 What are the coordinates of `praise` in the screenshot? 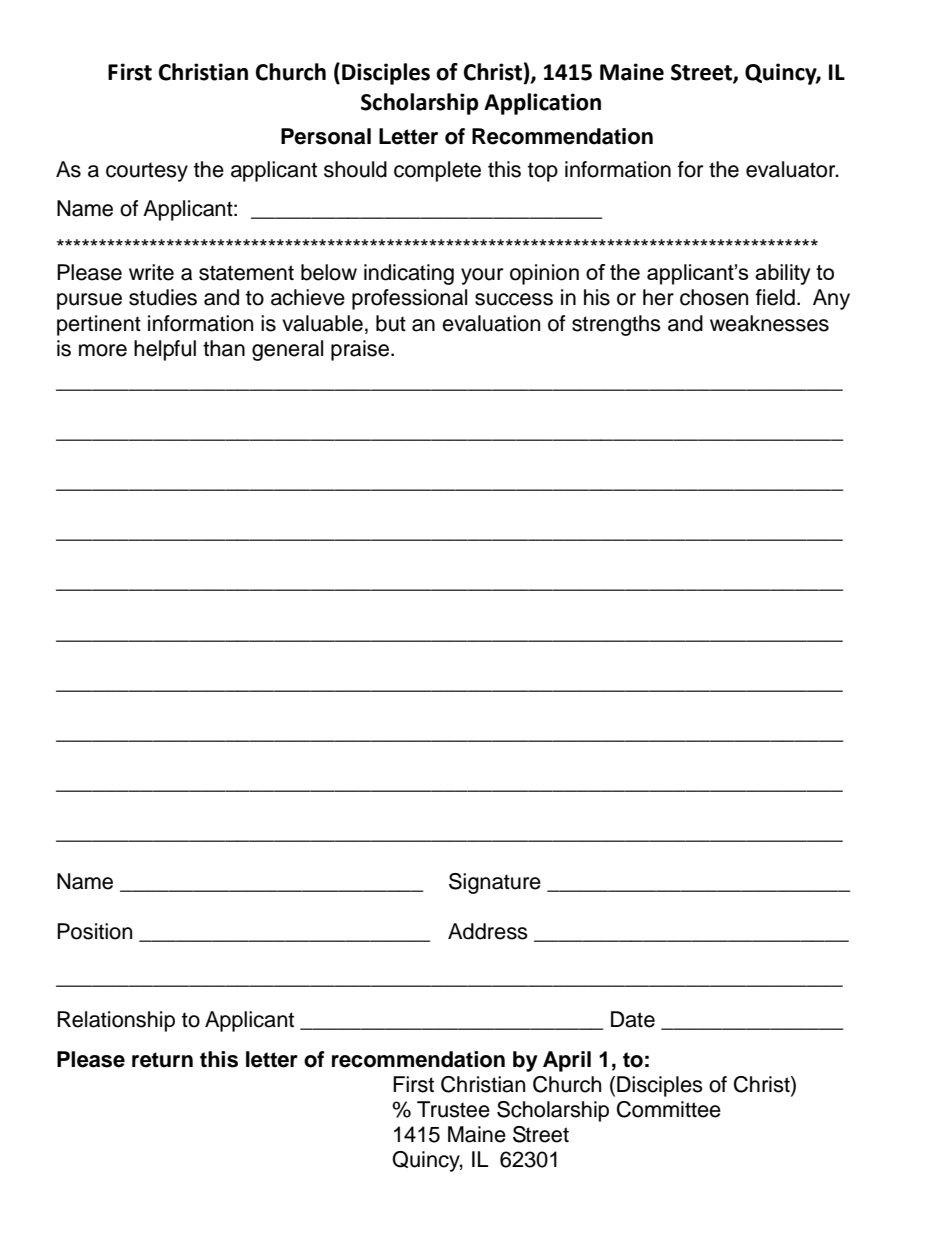 It's located at (361, 350).
